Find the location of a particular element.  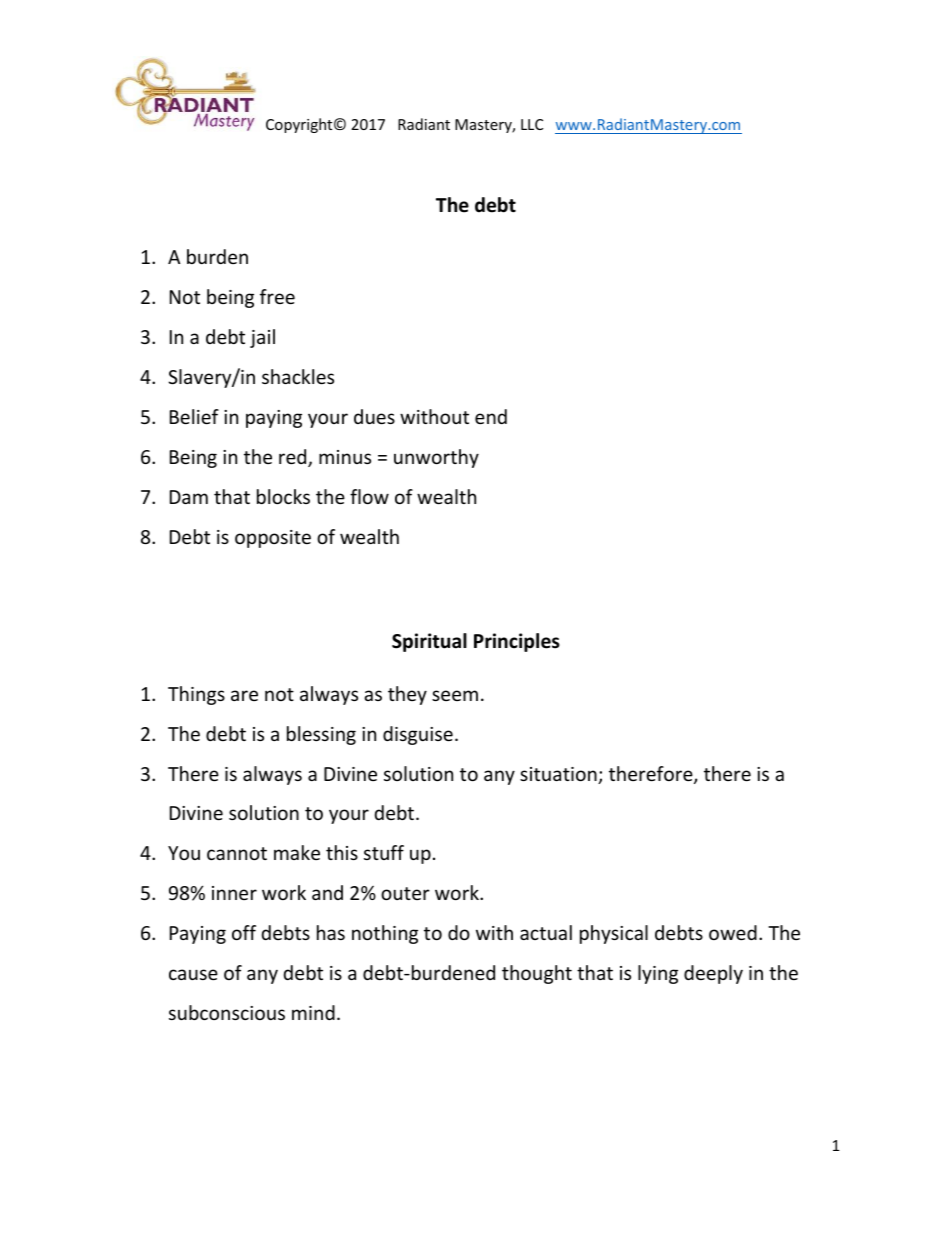

end is located at coordinates (491, 416).
